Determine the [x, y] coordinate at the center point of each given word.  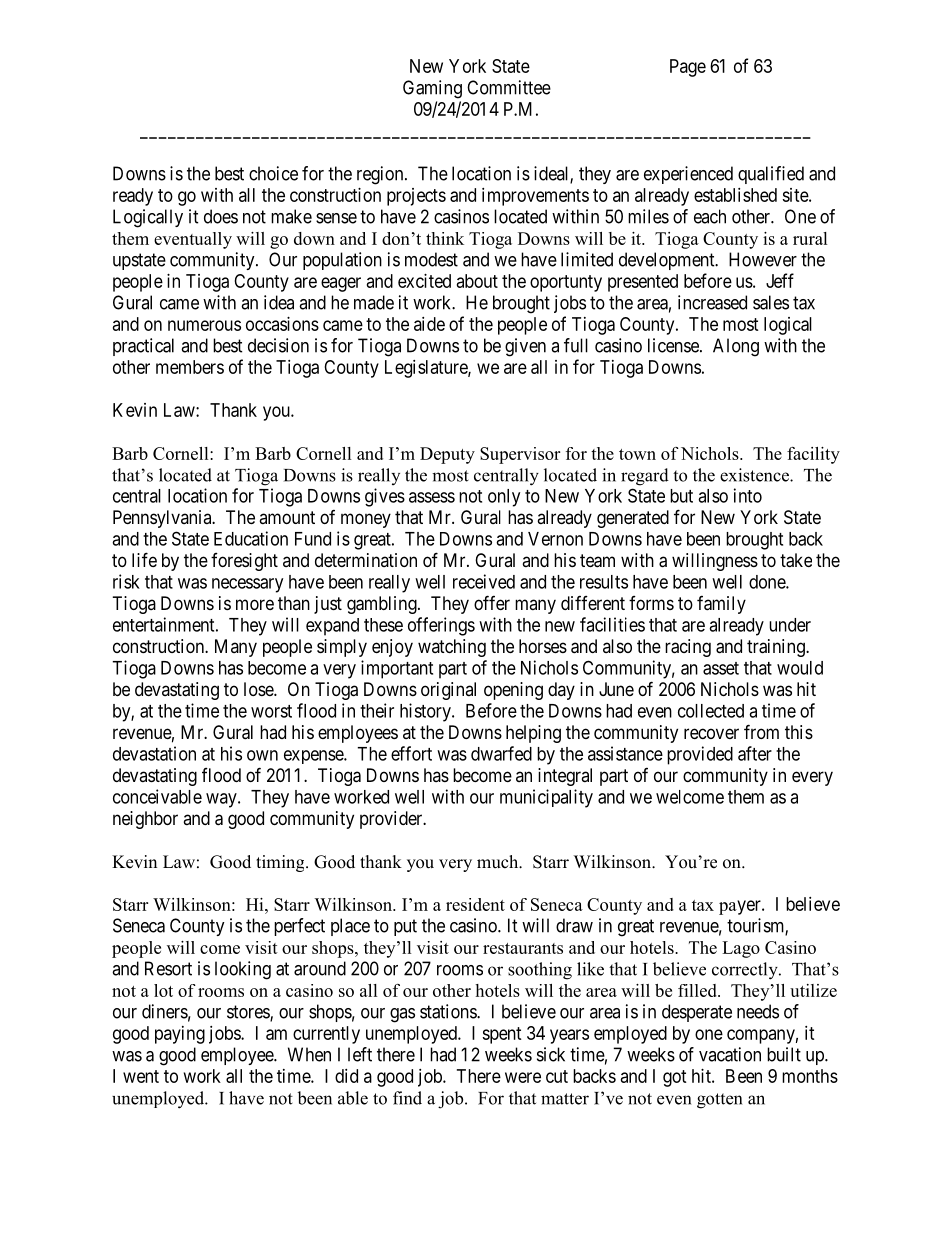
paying [180, 1035]
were [523, 1077]
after [755, 753]
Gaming [432, 89]
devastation [154, 753]
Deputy [447, 455]
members [190, 367]
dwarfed [501, 753]
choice [273, 173]
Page [688, 68]
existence [755, 475]
